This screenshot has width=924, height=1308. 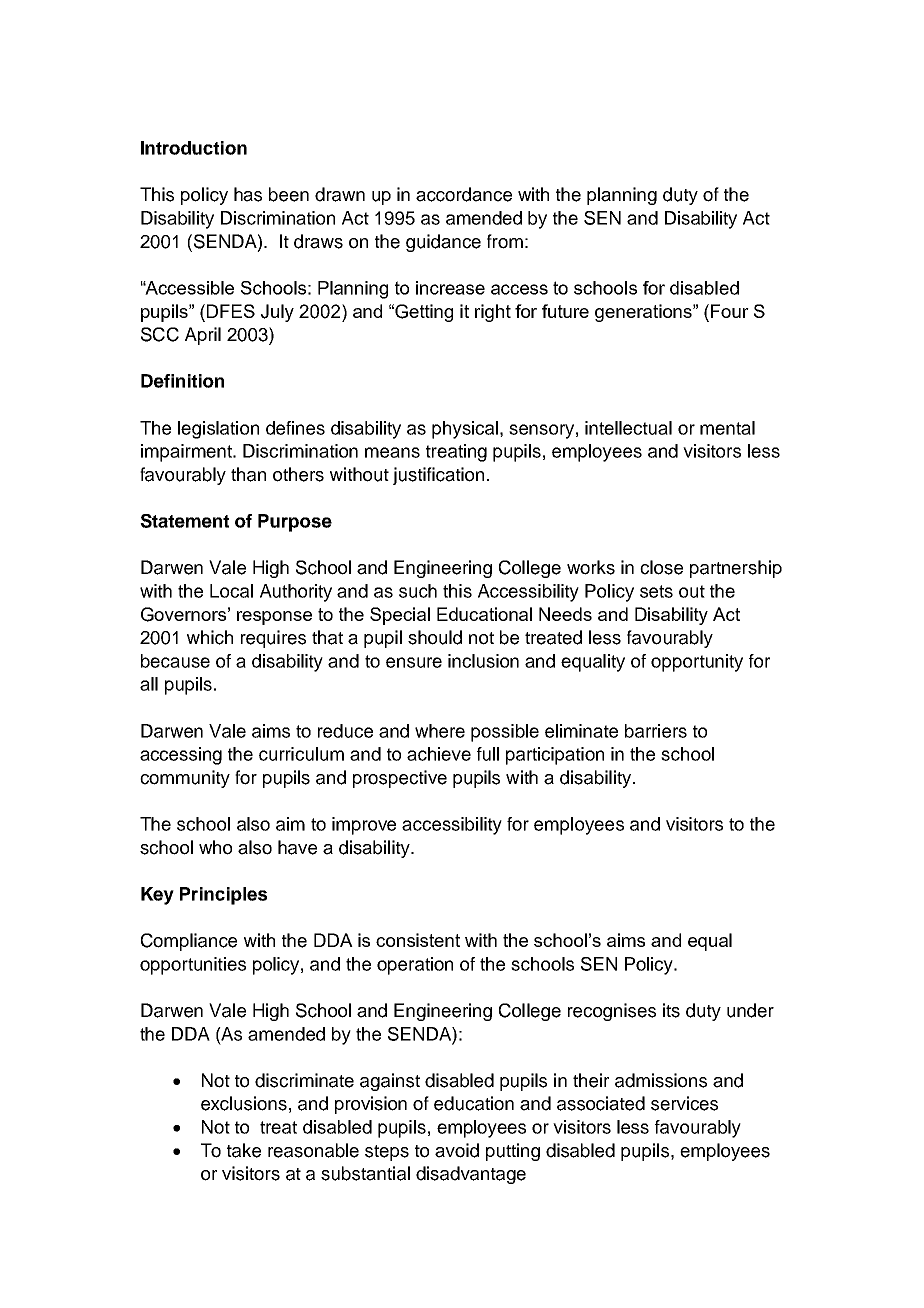 What do you see at coordinates (248, 194) in the screenshot?
I see `has` at bounding box center [248, 194].
